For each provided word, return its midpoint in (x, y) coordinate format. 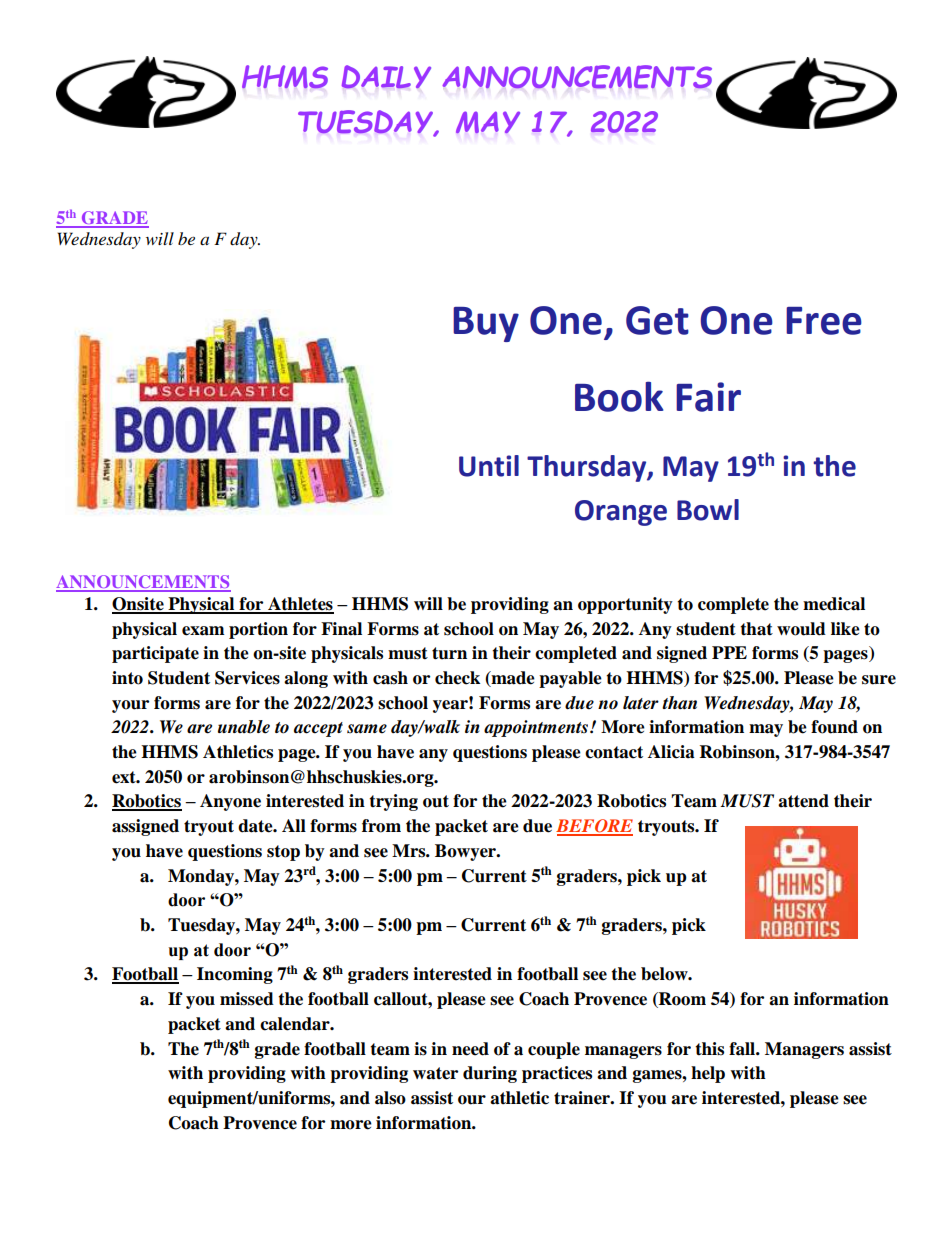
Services (247, 678)
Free (824, 321)
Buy (486, 324)
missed (247, 999)
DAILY (386, 77)
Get (657, 320)
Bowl (708, 510)
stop (283, 853)
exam (203, 631)
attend (803, 801)
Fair (708, 397)
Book (619, 396)
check (457, 678)
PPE (729, 652)
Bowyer (467, 852)
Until (489, 466)
